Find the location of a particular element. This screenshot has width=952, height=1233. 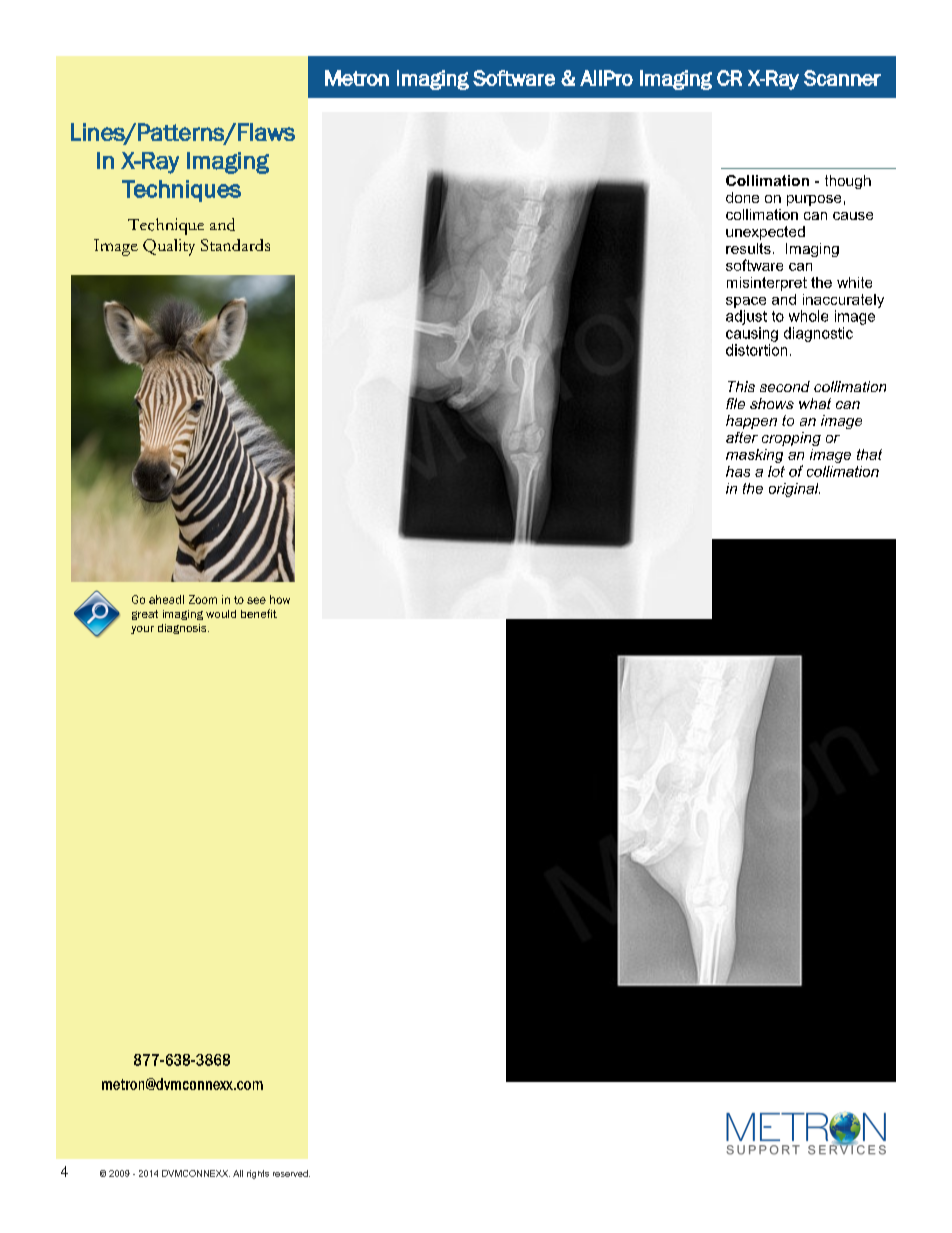

would is located at coordinates (221, 614).
